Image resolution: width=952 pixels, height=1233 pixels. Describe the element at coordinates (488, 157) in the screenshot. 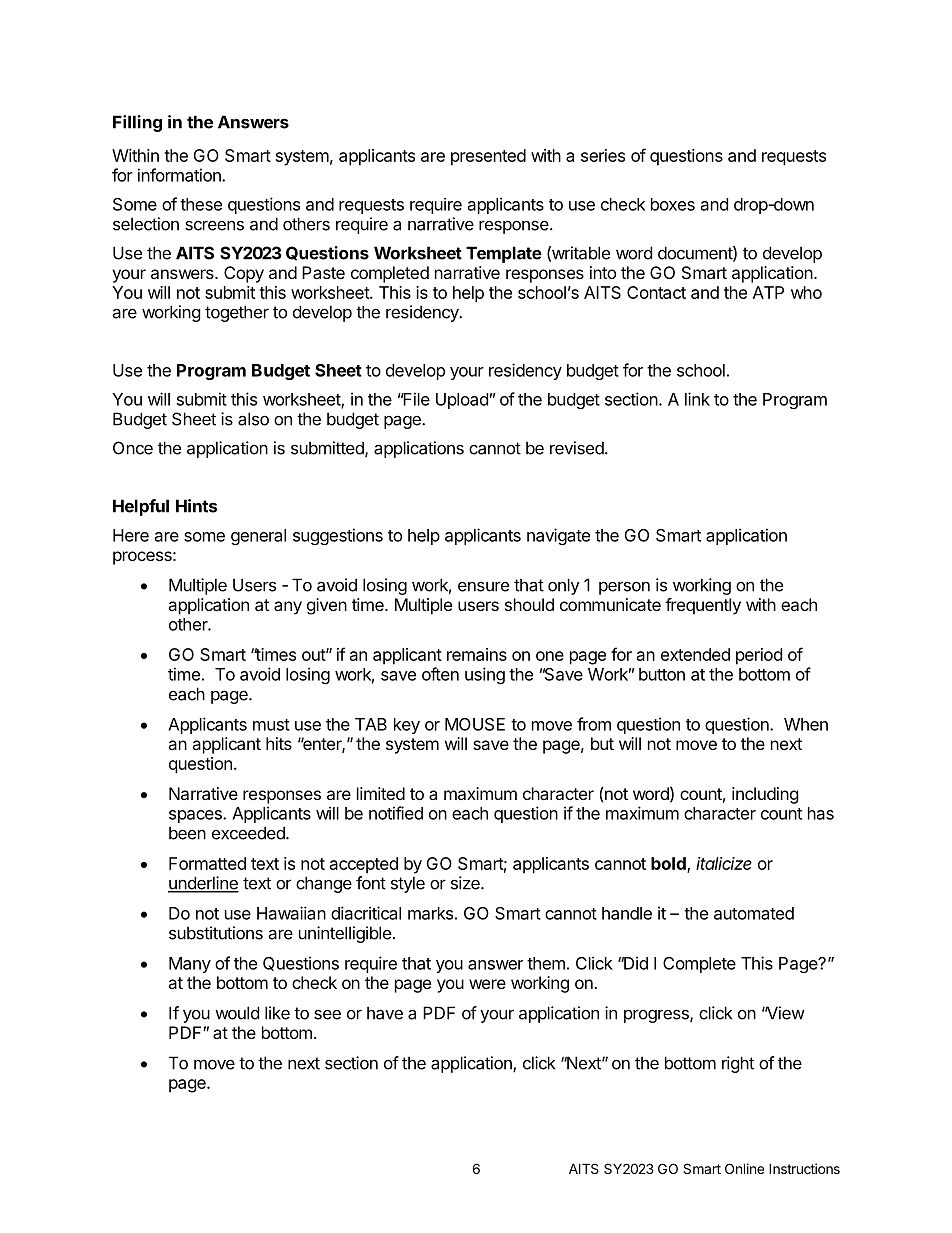

I see `presented` at that location.
